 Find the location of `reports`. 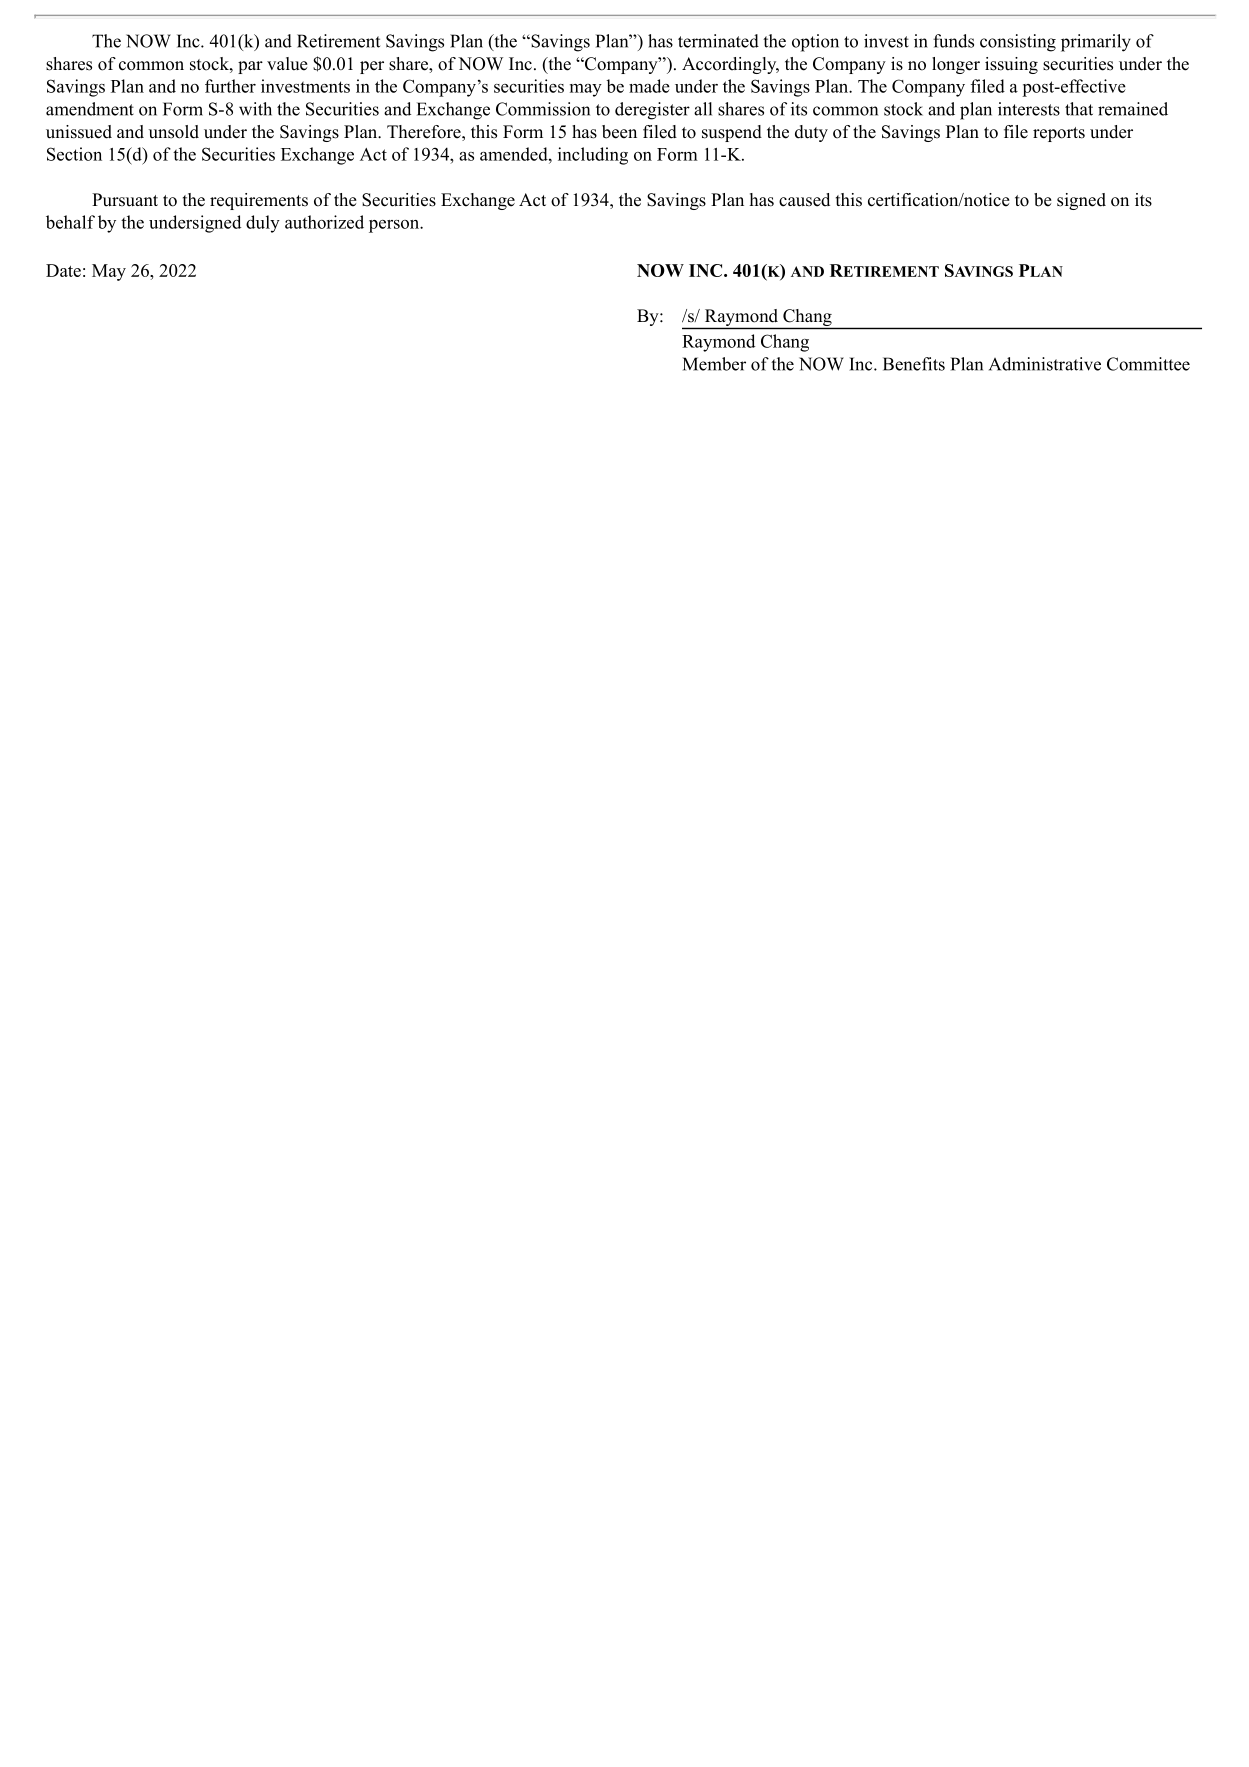

reports is located at coordinates (1059, 134).
